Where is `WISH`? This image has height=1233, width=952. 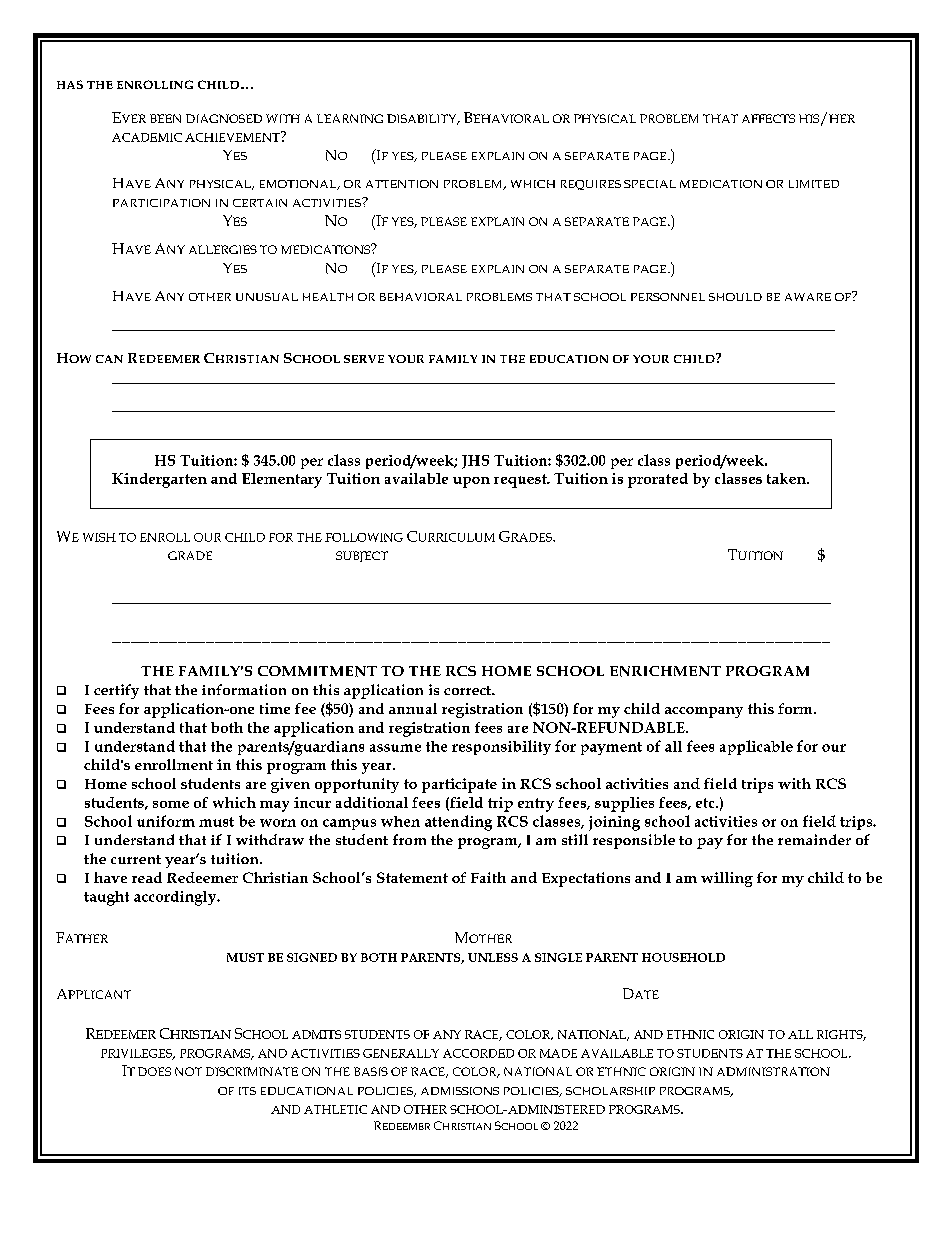 WISH is located at coordinates (99, 537).
